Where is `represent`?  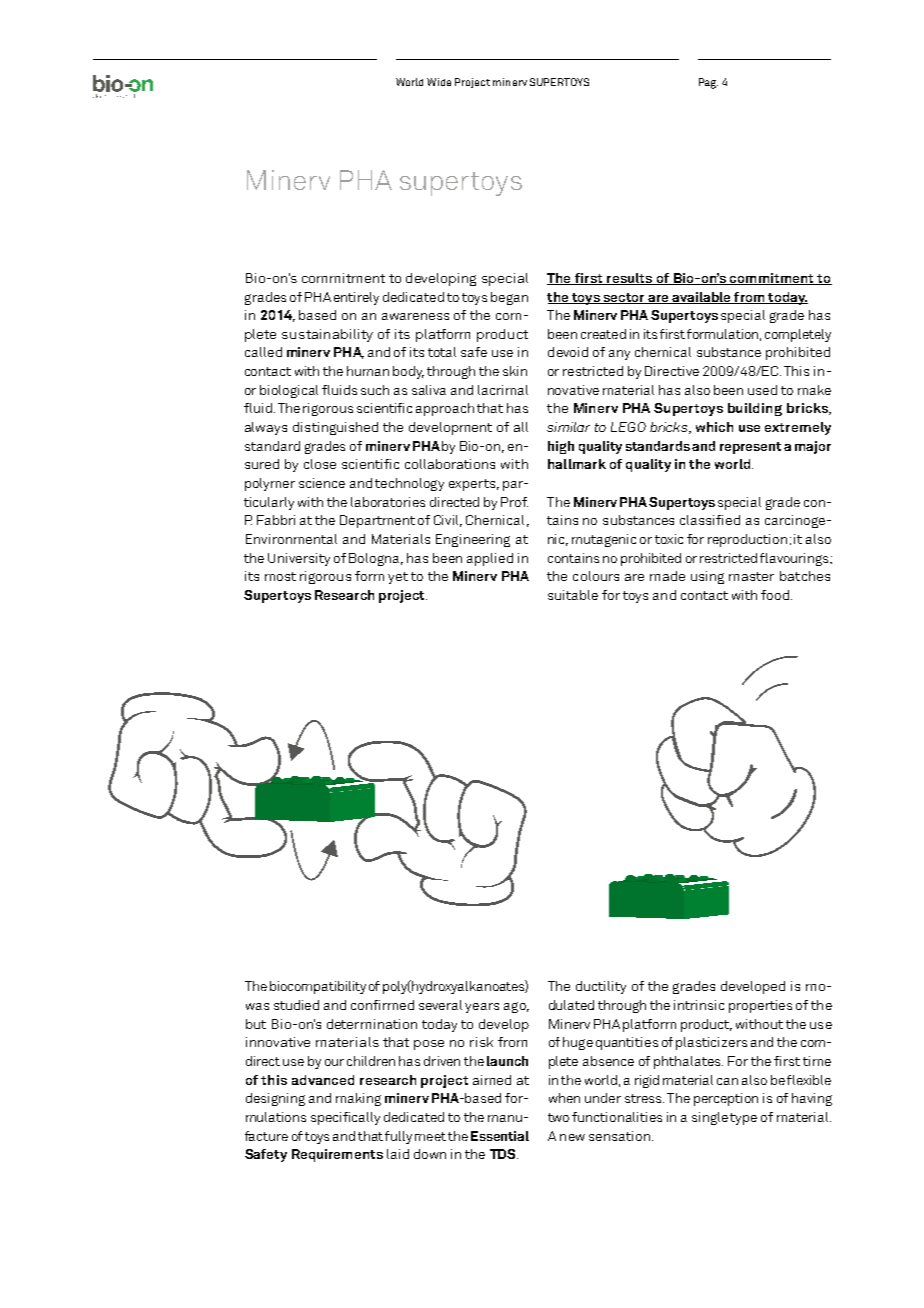
represent is located at coordinates (750, 448).
